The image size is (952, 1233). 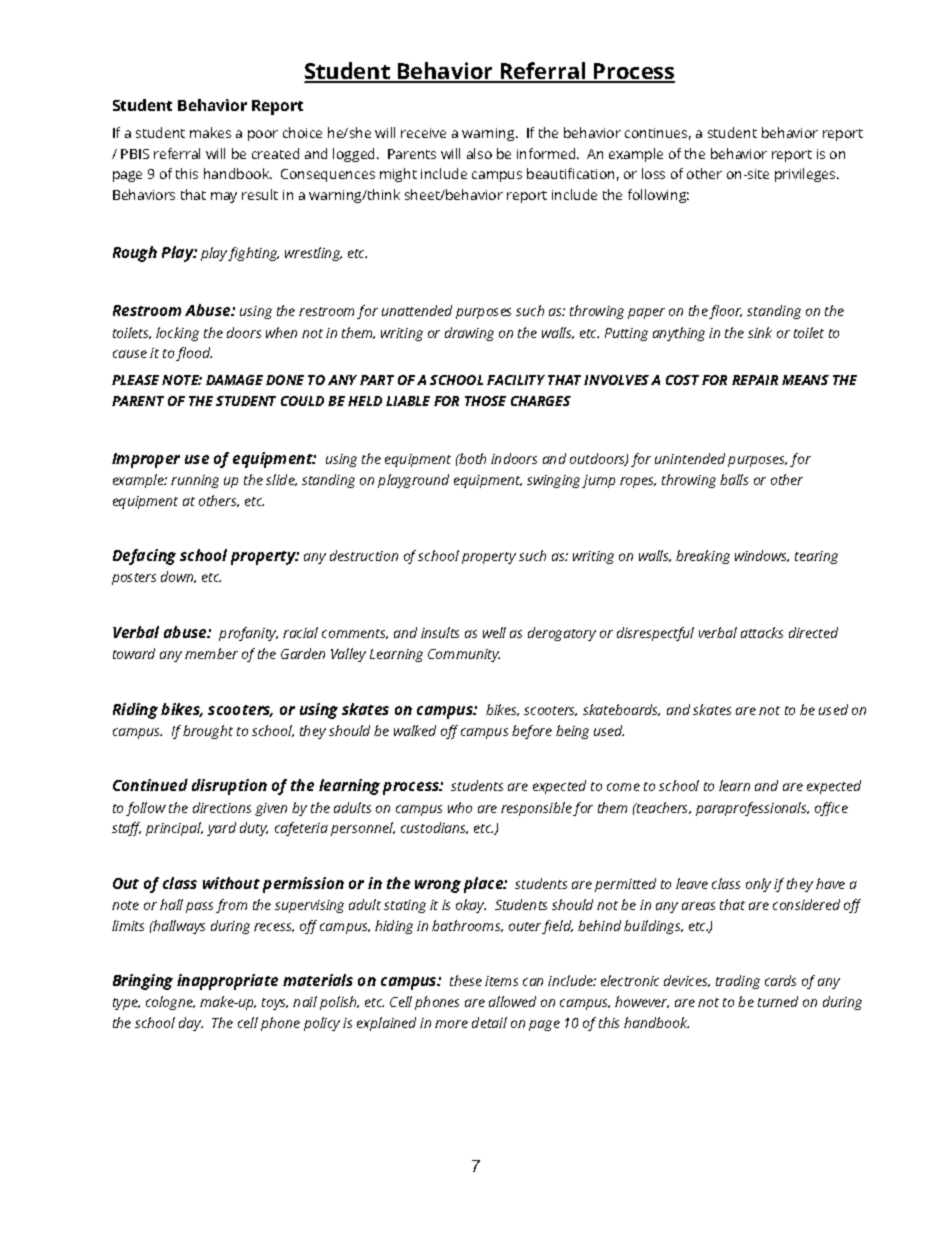 I want to click on windows, so click(x=762, y=556).
